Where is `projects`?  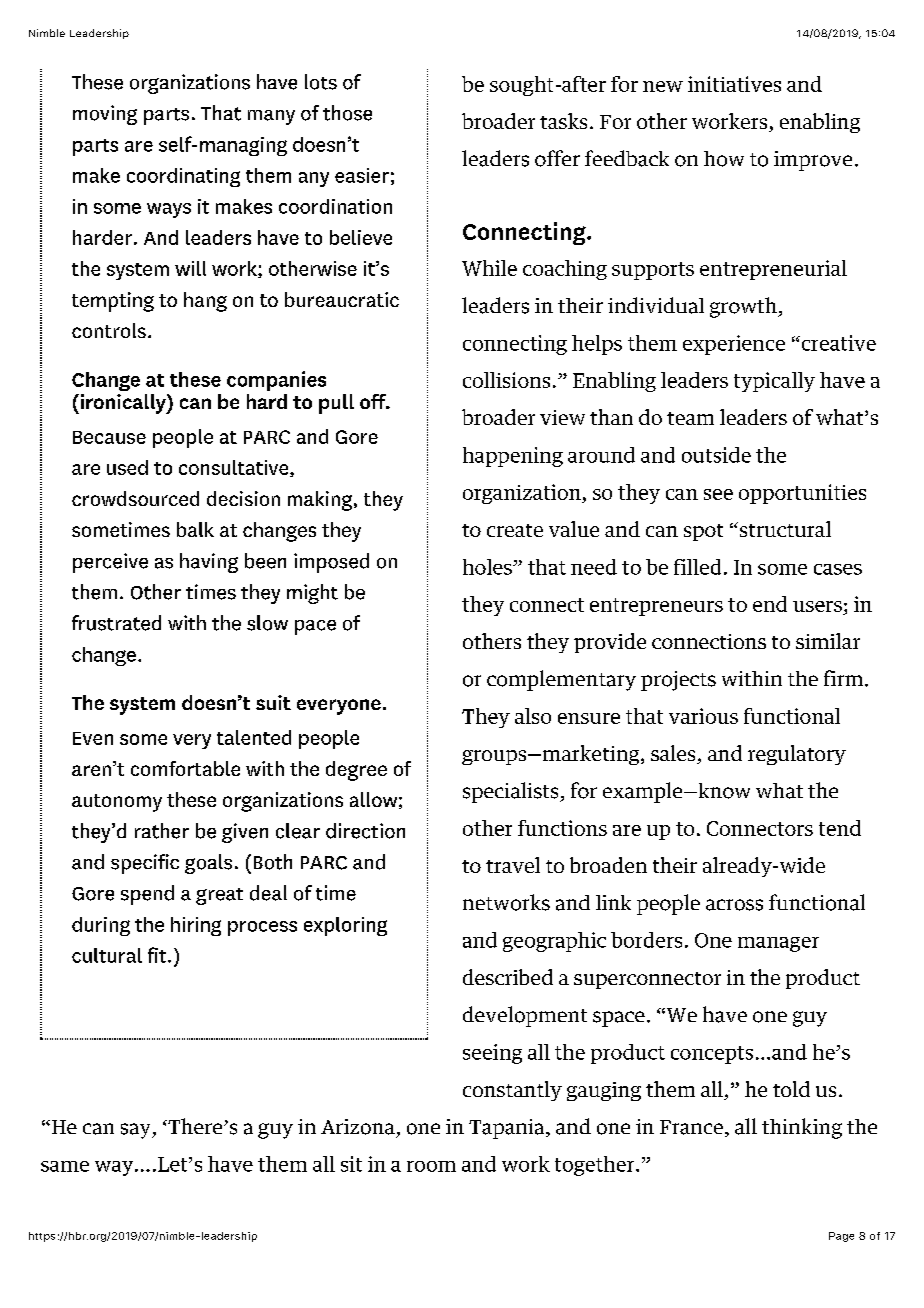 projects is located at coordinates (678, 681).
